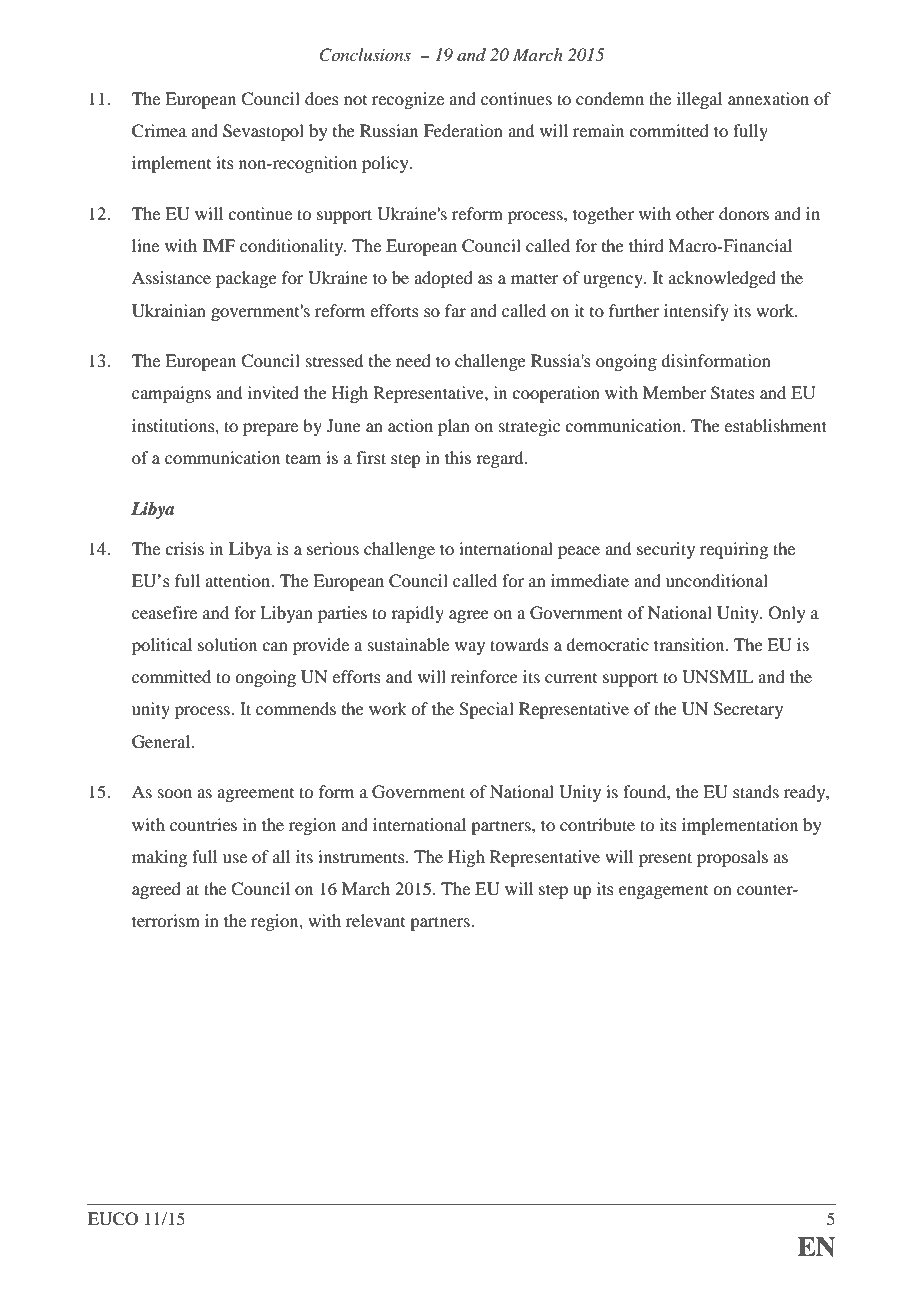 The height and width of the image is (1308, 924). Describe the element at coordinates (303, 459) in the image. I see `team` at that location.
